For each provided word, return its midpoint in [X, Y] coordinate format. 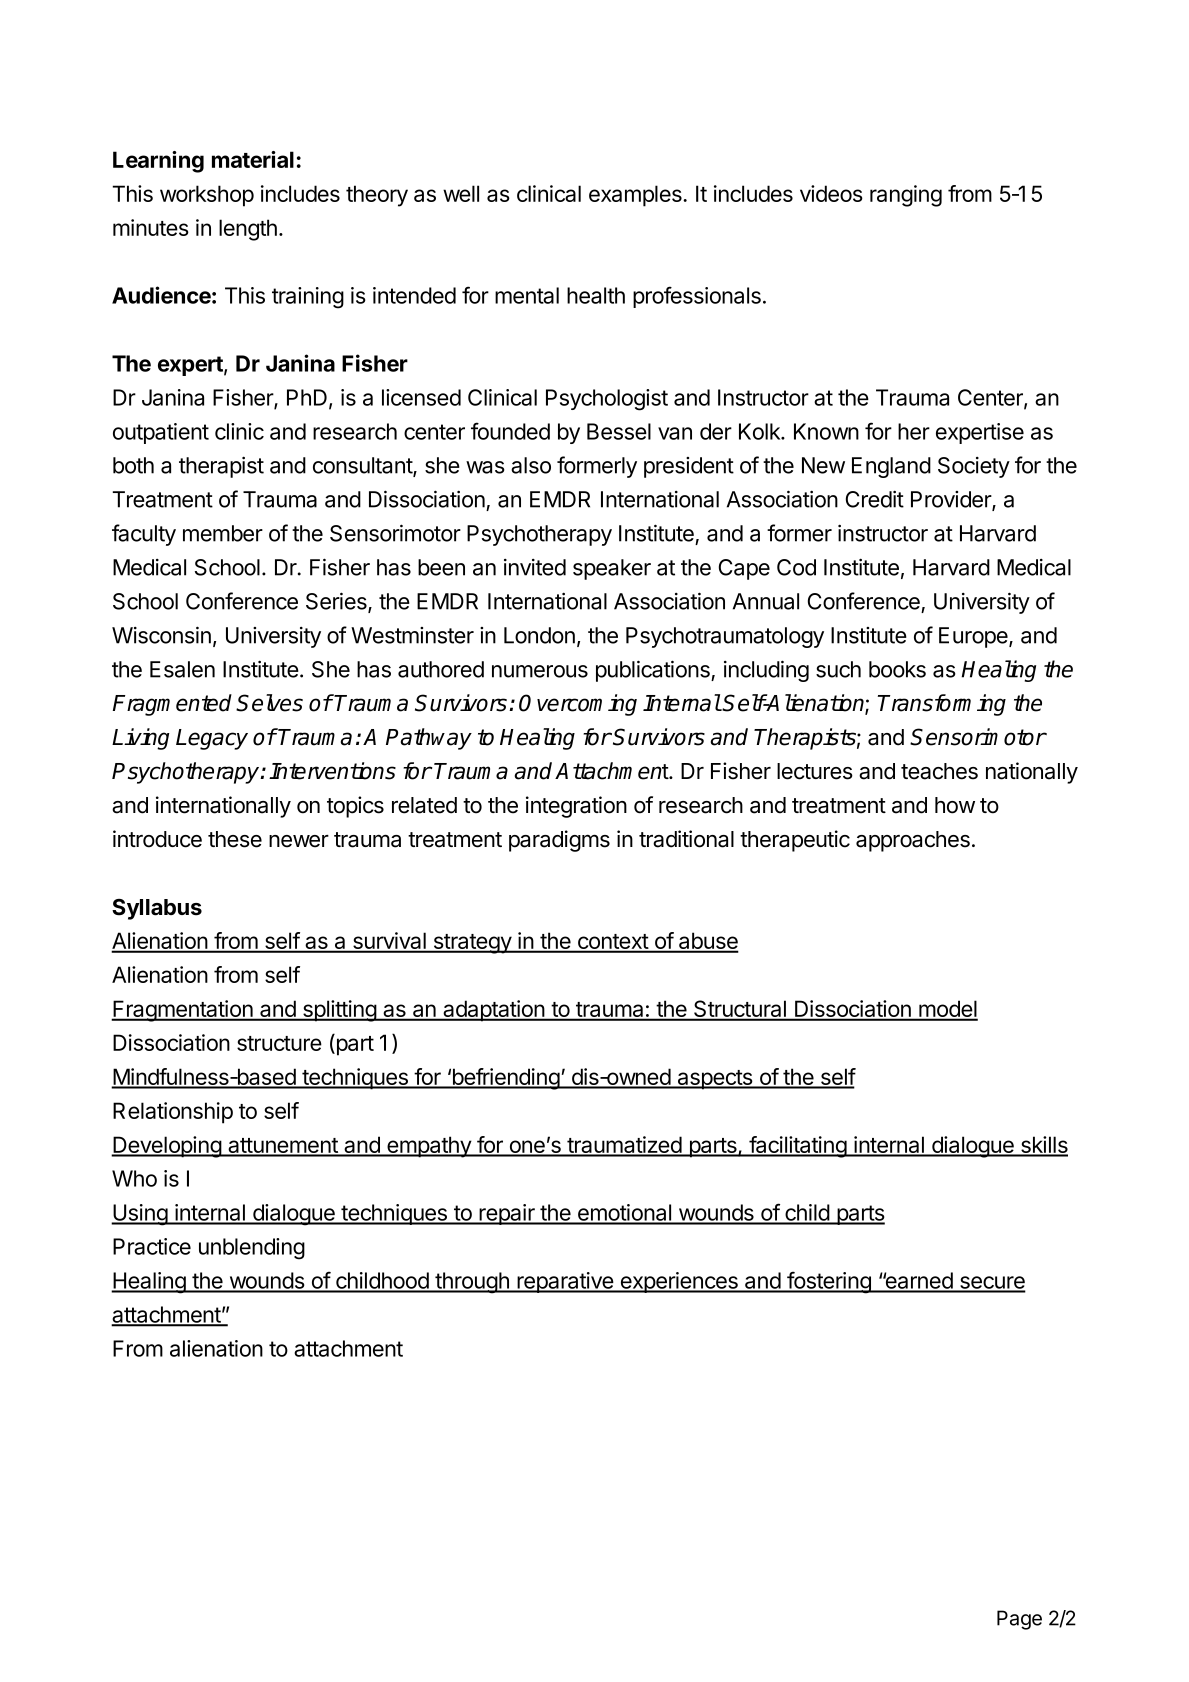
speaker [612, 569]
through [472, 1283]
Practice [152, 1246]
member [223, 533]
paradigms [559, 841]
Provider [952, 500]
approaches [913, 841]
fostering [829, 1282]
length [248, 230]
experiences [679, 1282]
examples [636, 196]
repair [507, 1214]
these [235, 839]
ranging [906, 196]
